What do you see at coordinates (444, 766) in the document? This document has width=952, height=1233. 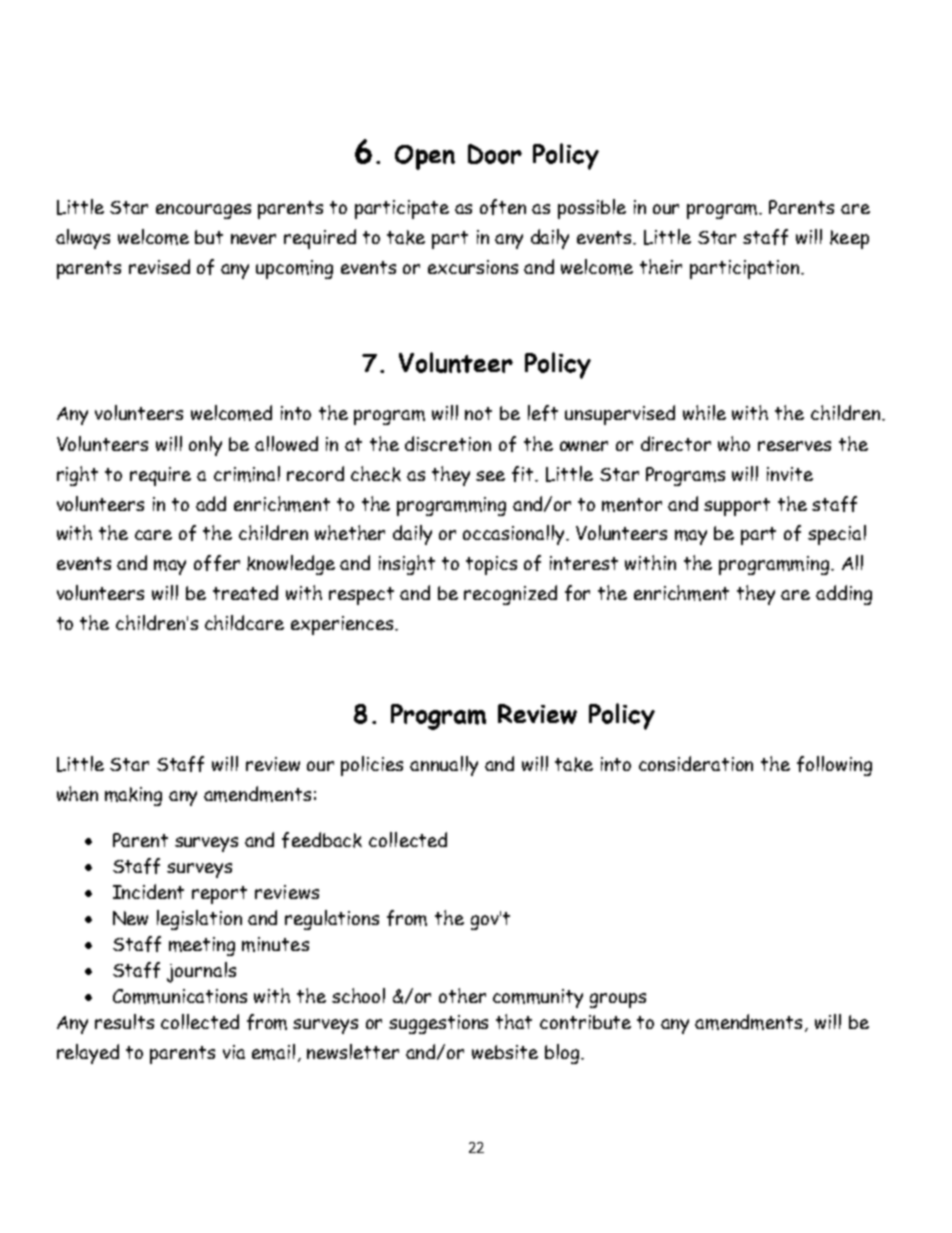 I see `annually` at bounding box center [444, 766].
